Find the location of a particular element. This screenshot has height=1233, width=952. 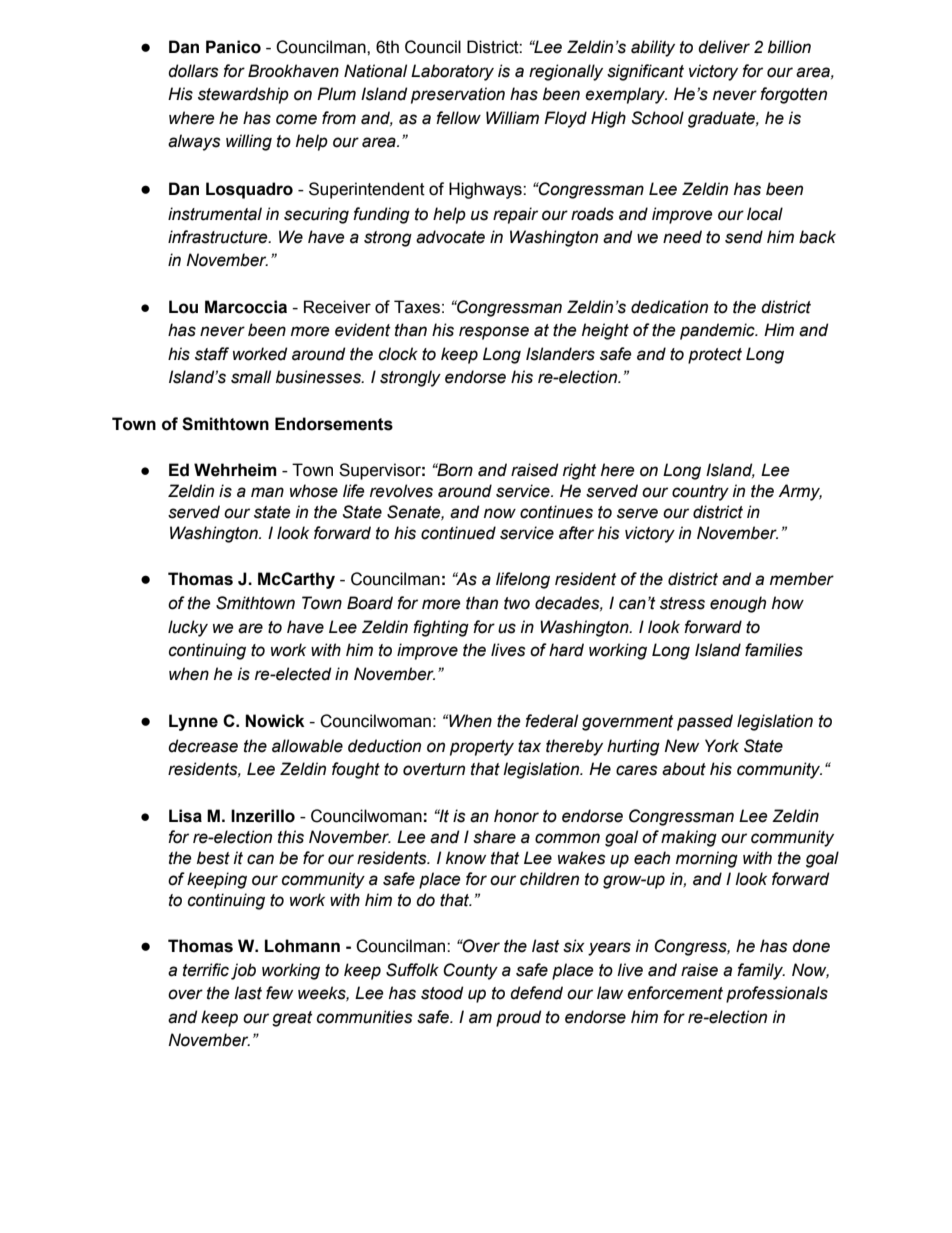

property is located at coordinates (482, 748).
